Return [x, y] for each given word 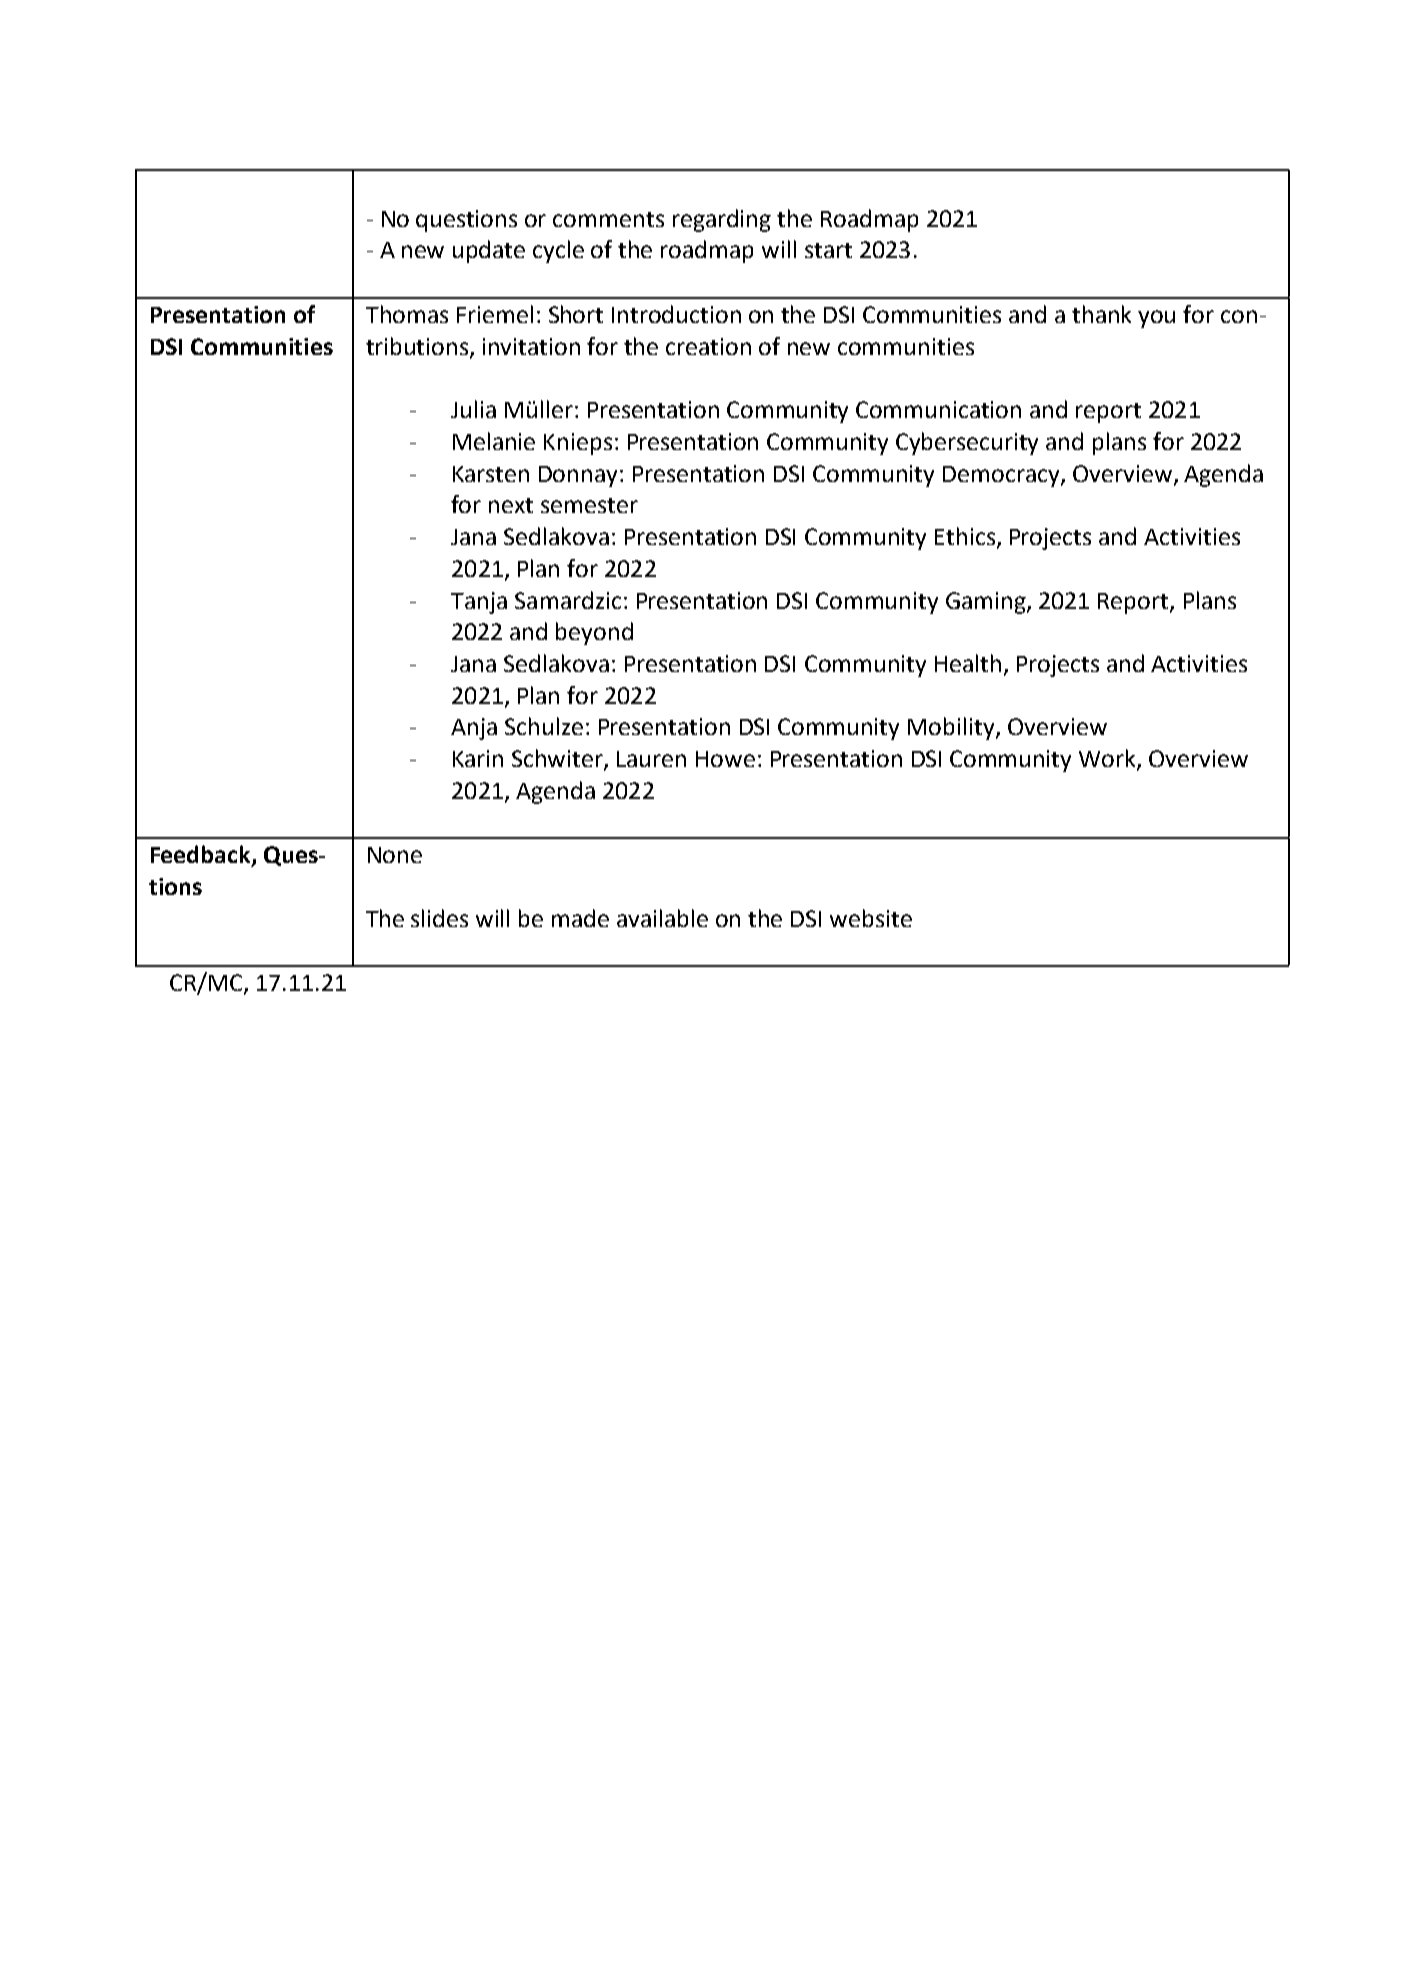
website [871, 918]
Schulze [544, 726]
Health [968, 663]
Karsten [491, 474]
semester [589, 505]
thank [1101, 314]
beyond [594, 633]
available [662, 918]
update [489, 251]
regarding [722, 220]
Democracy [1002, 476]
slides [439, 918]
